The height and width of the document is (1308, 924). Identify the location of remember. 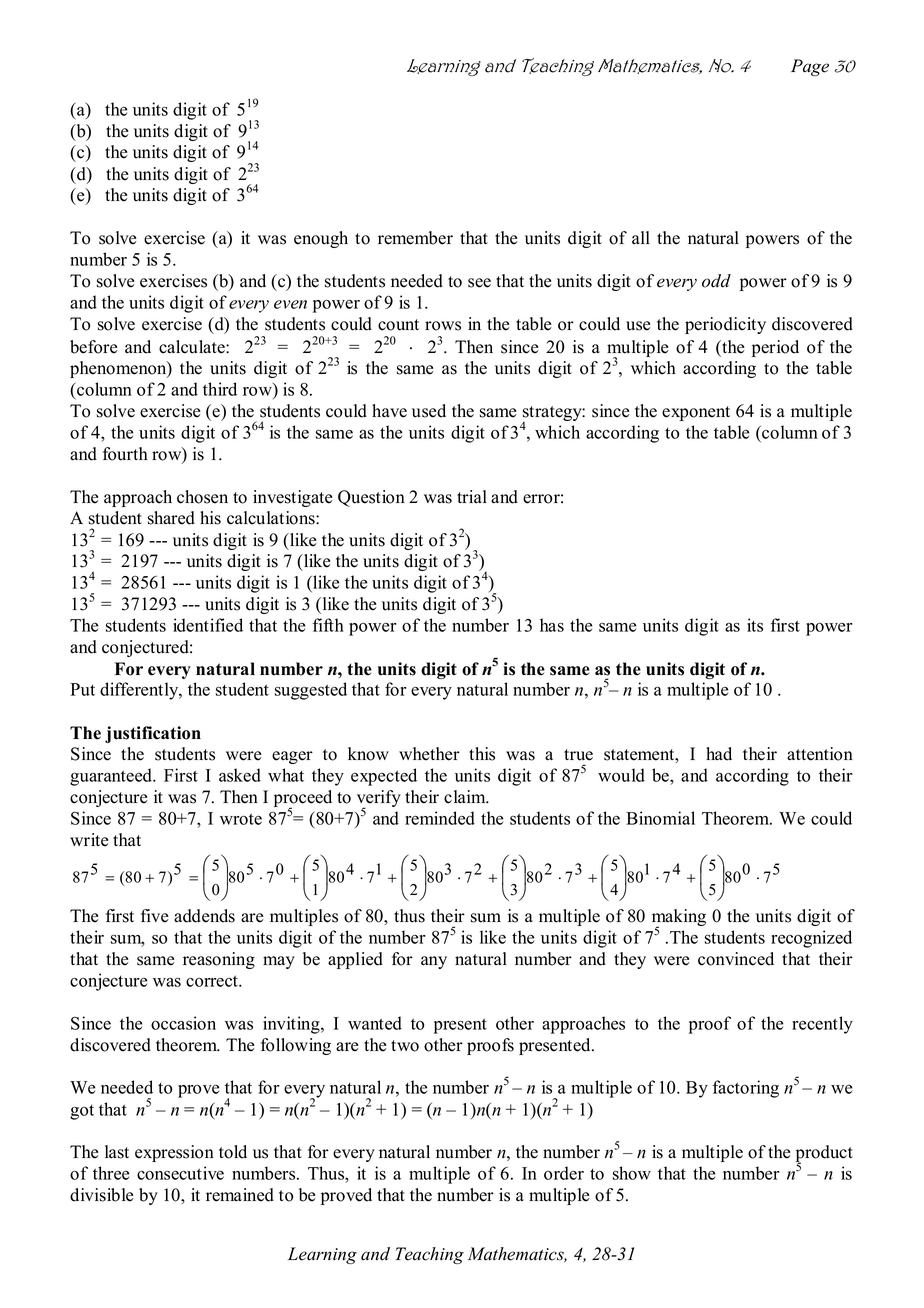
(415, 238).
